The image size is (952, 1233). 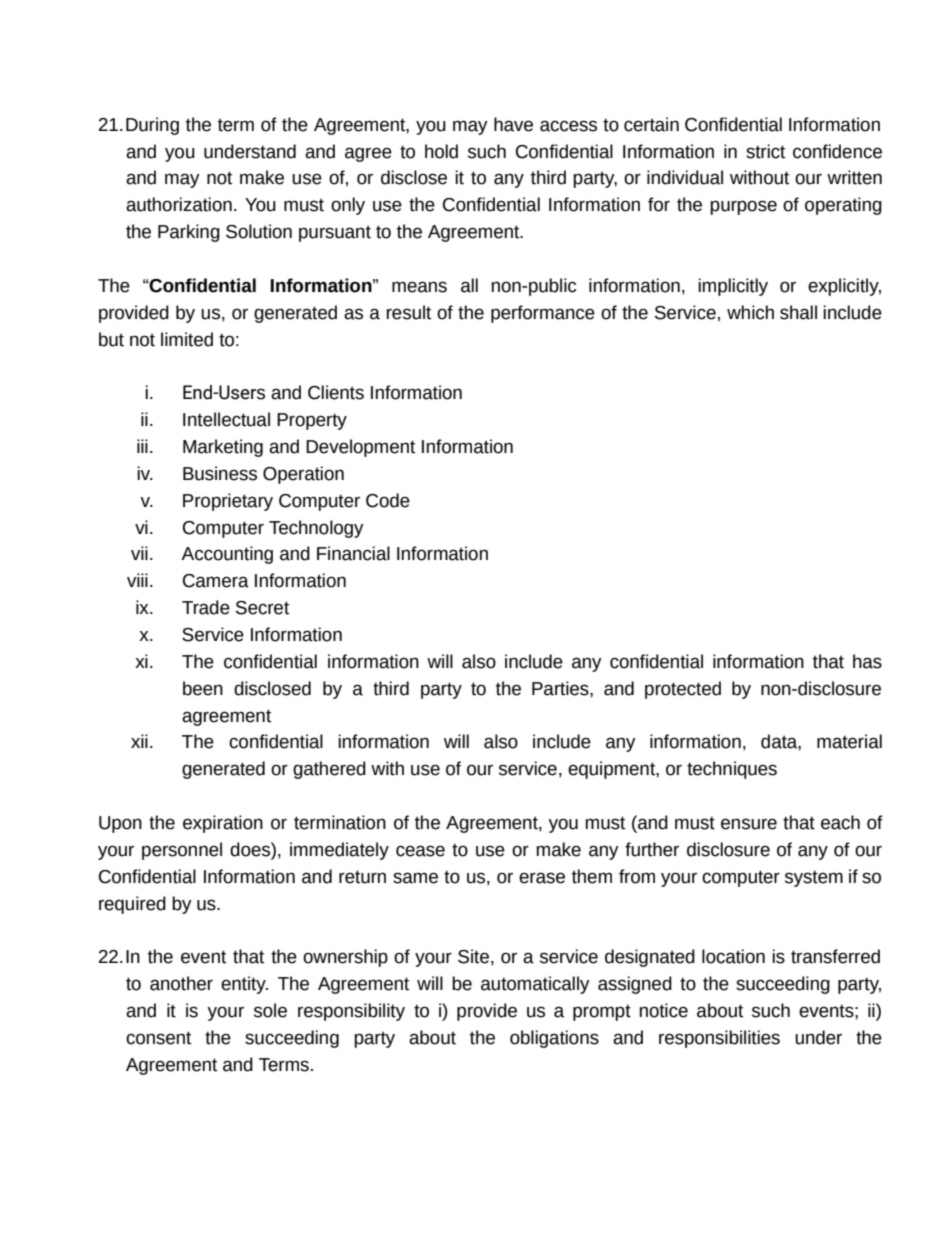 What do you see at coordinates (867, 661) in the document?
I see `has` at bounding box center [867, 661].
